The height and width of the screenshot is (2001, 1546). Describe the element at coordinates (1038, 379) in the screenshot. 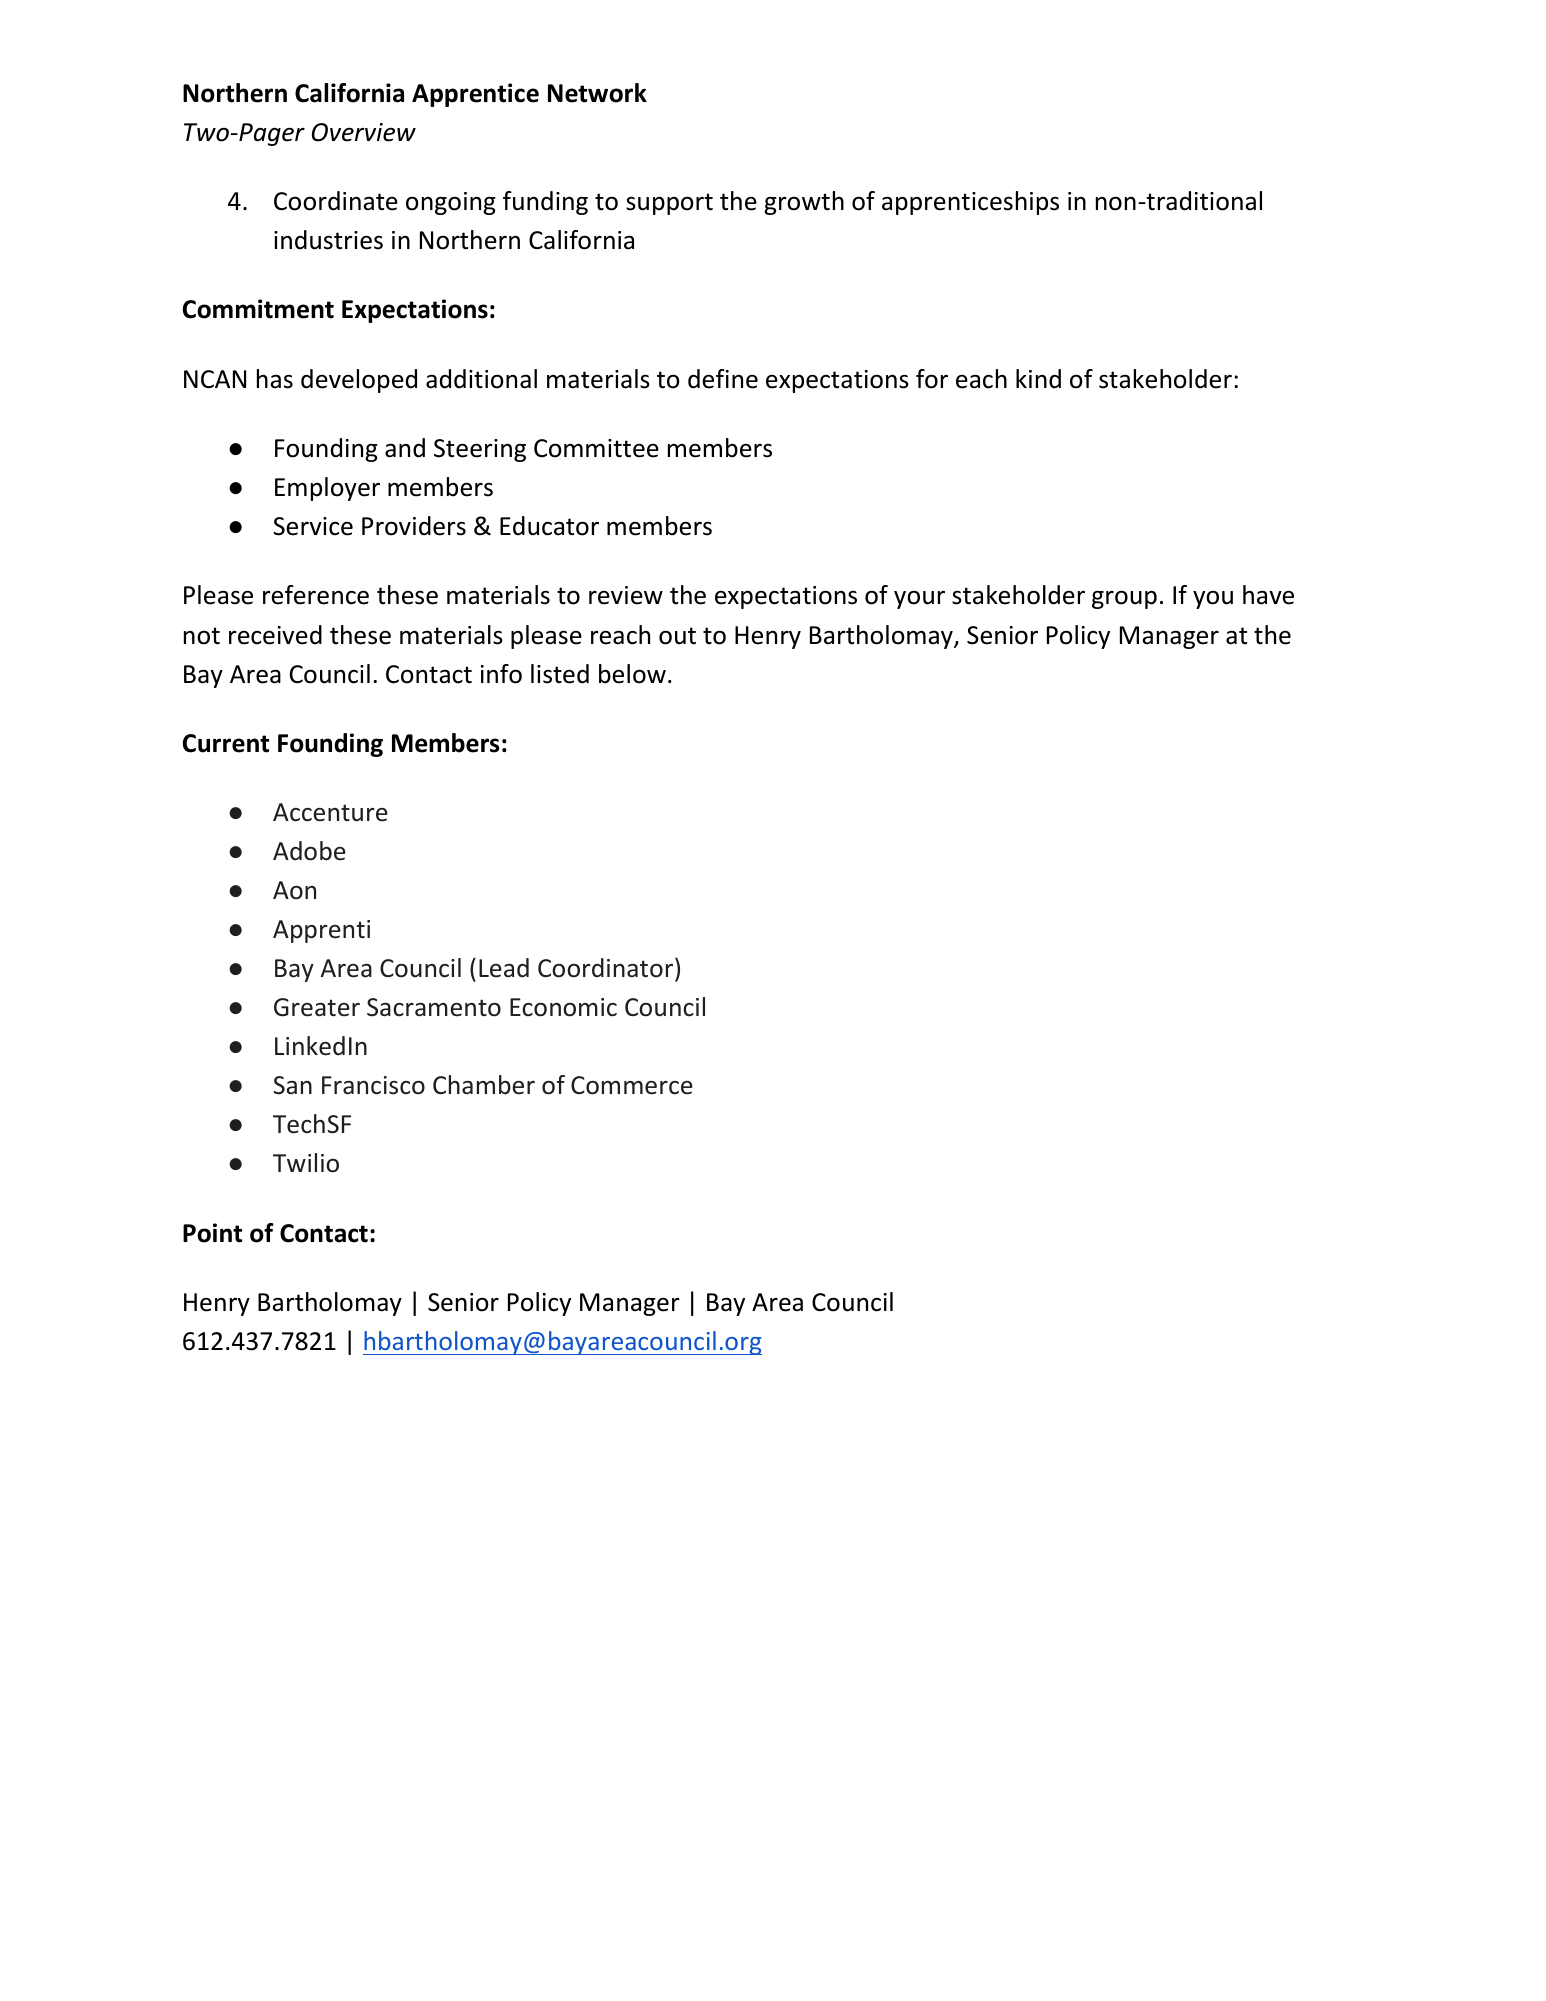

I see `kind` at that location.
